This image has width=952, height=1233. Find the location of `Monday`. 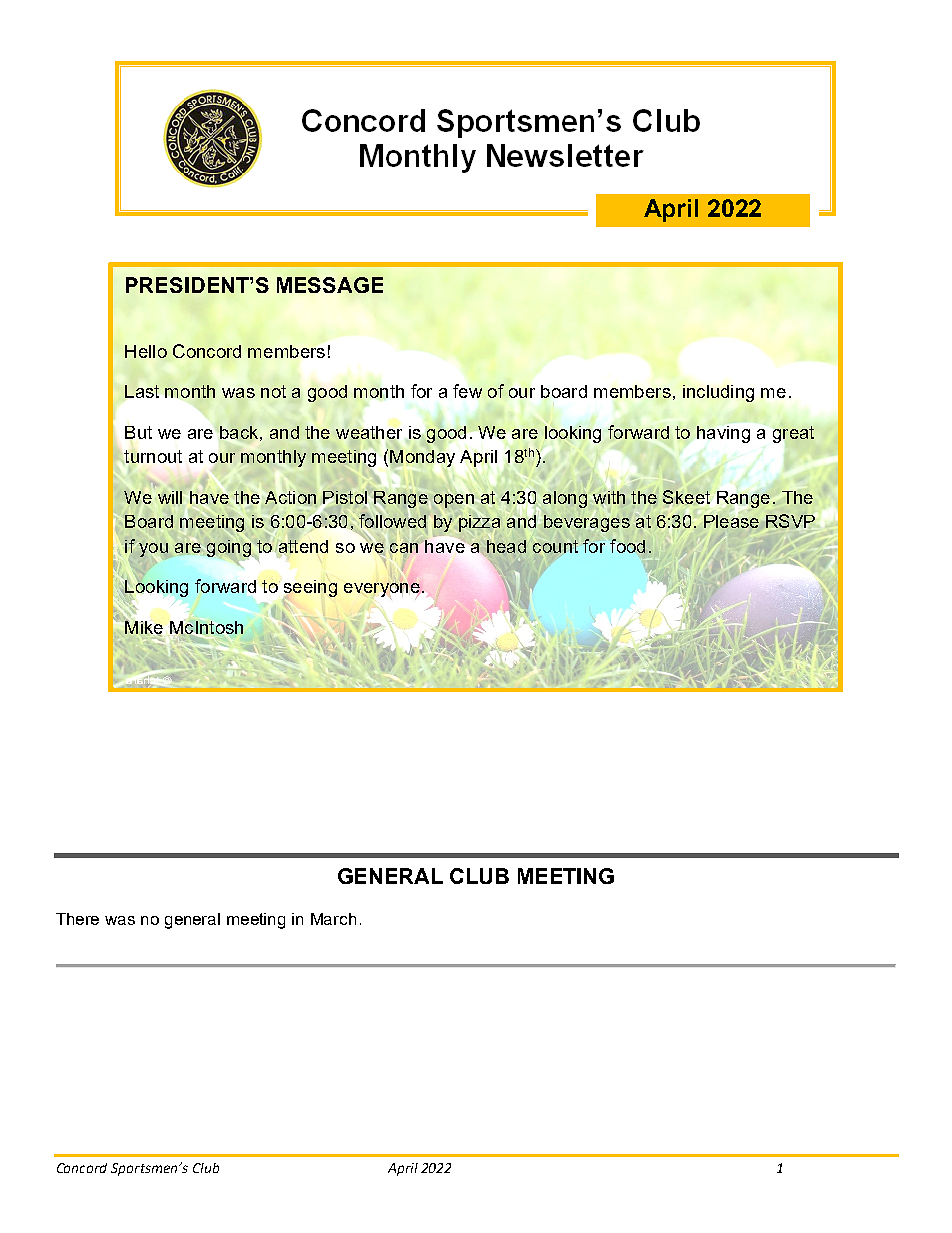

Monday is located at coordinates (422, 458).
